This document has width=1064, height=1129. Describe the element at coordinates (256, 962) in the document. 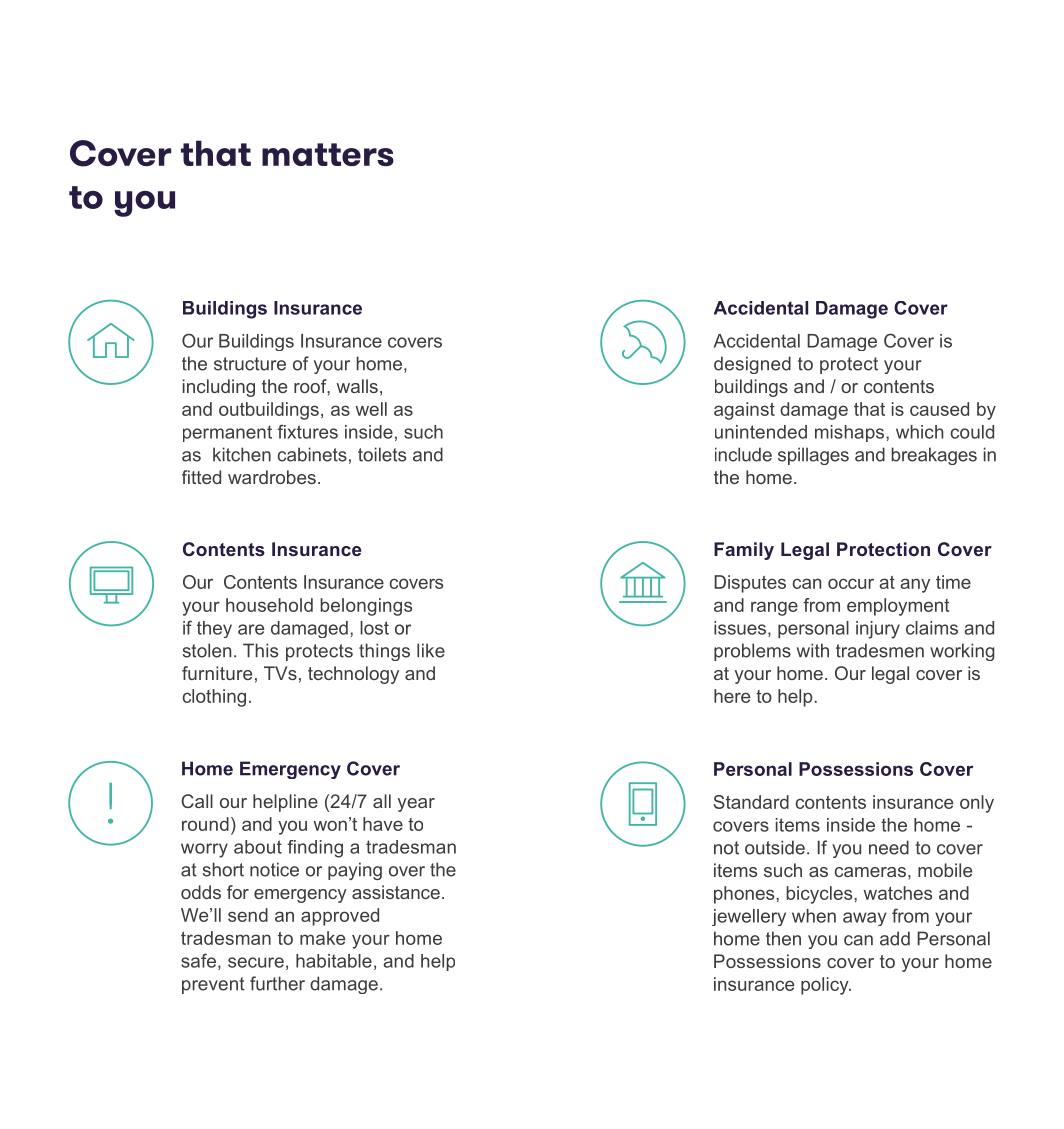

I see `secure` at that location.
